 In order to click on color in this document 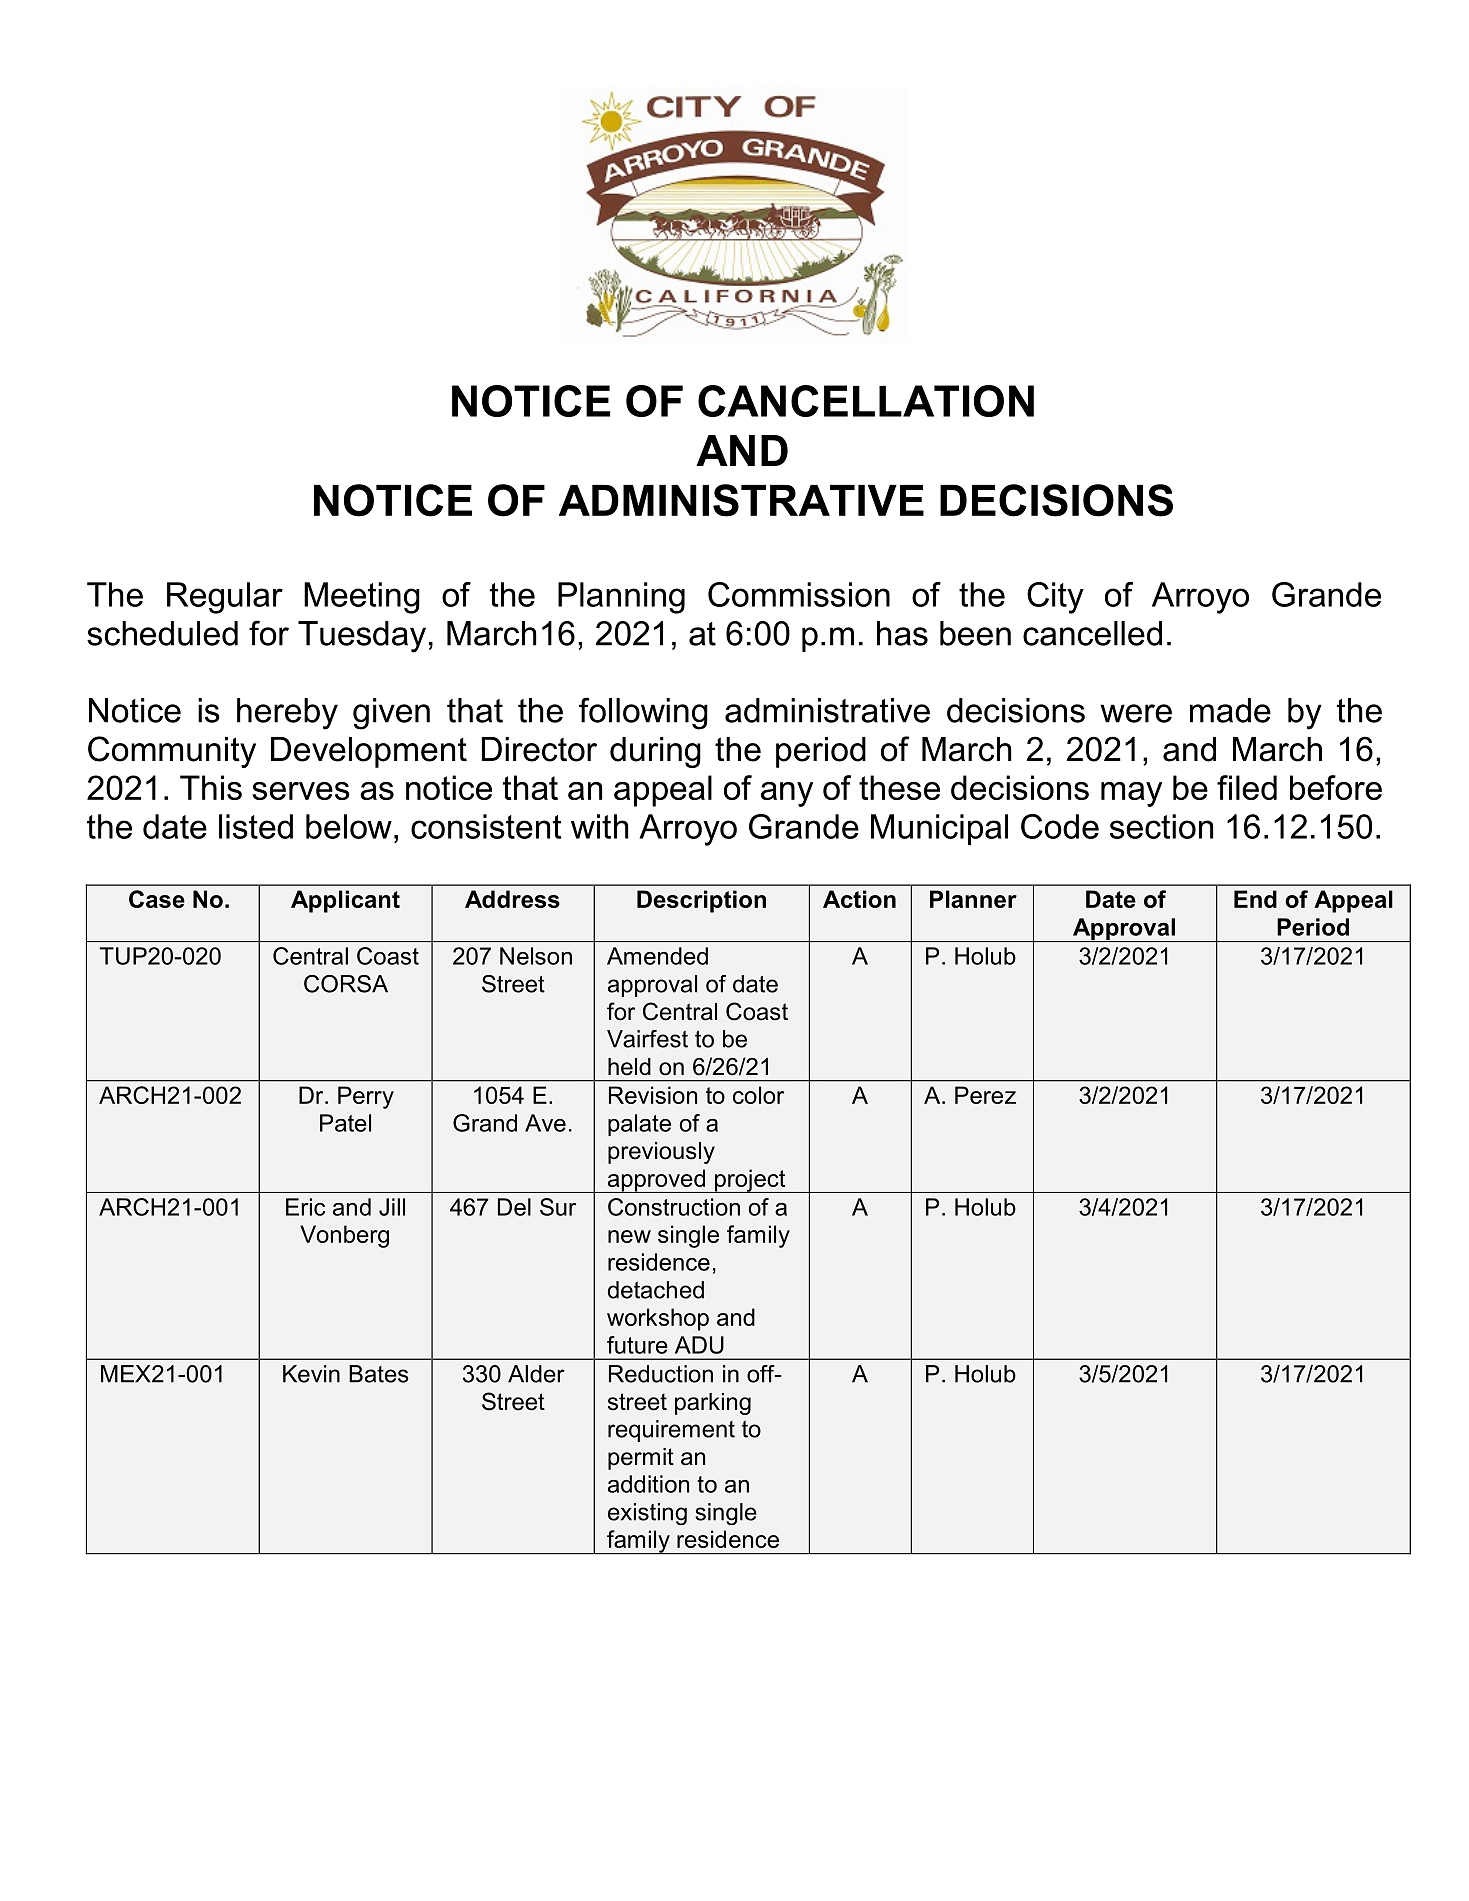, I will do `click(758, 1095)`.
